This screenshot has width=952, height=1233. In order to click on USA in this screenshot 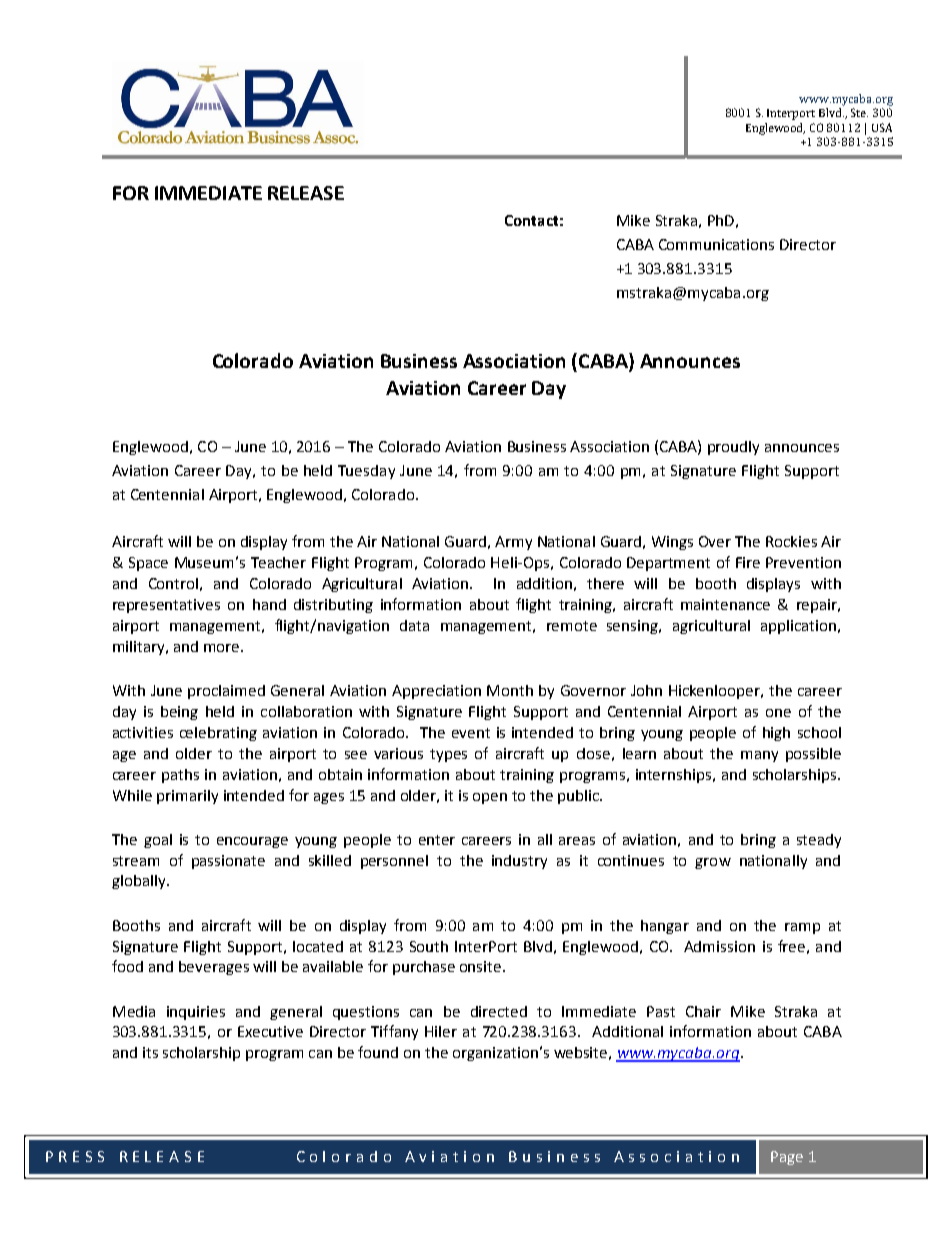, I will do `click(882, 127)`.
